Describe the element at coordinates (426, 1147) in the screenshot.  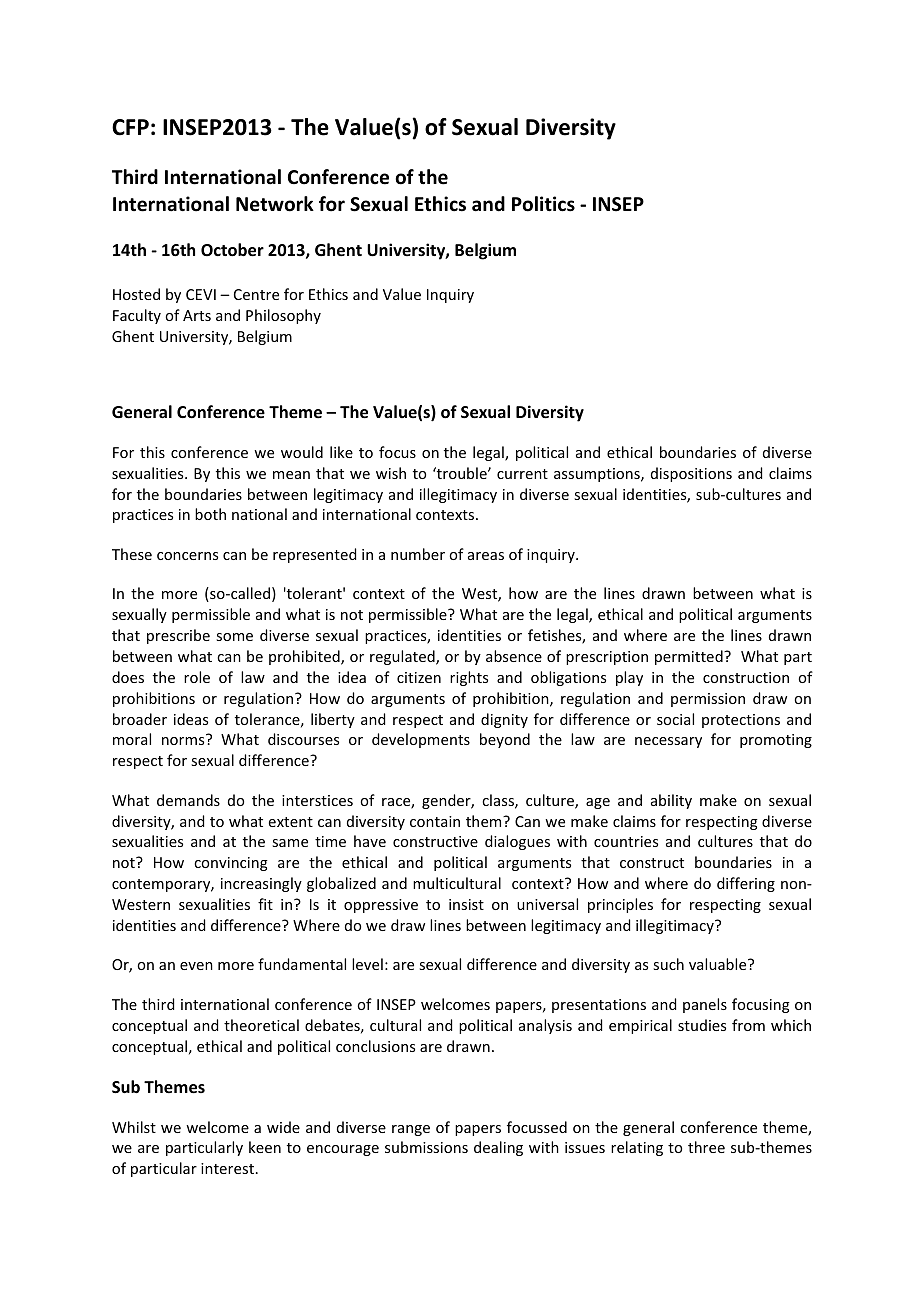
I see `submissions` at that location.
